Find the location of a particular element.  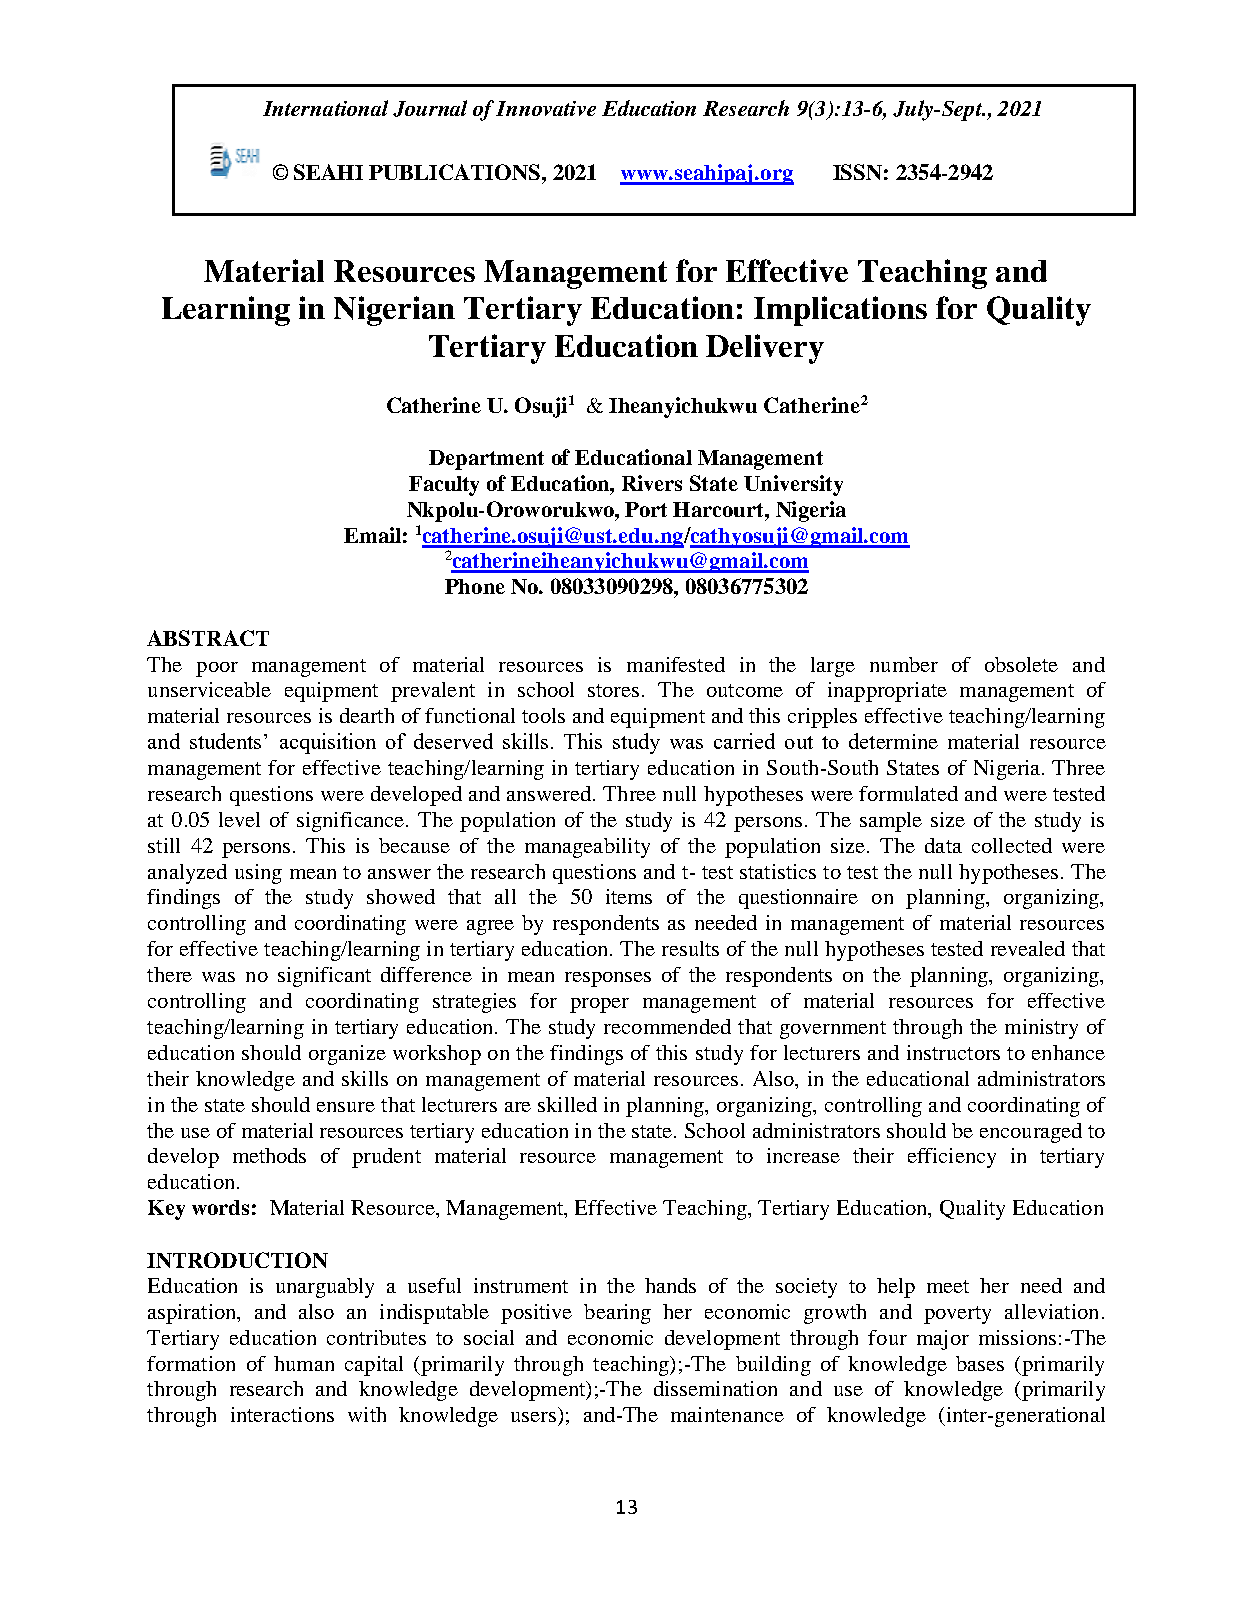

human is located at coordinates (304, 1363).
